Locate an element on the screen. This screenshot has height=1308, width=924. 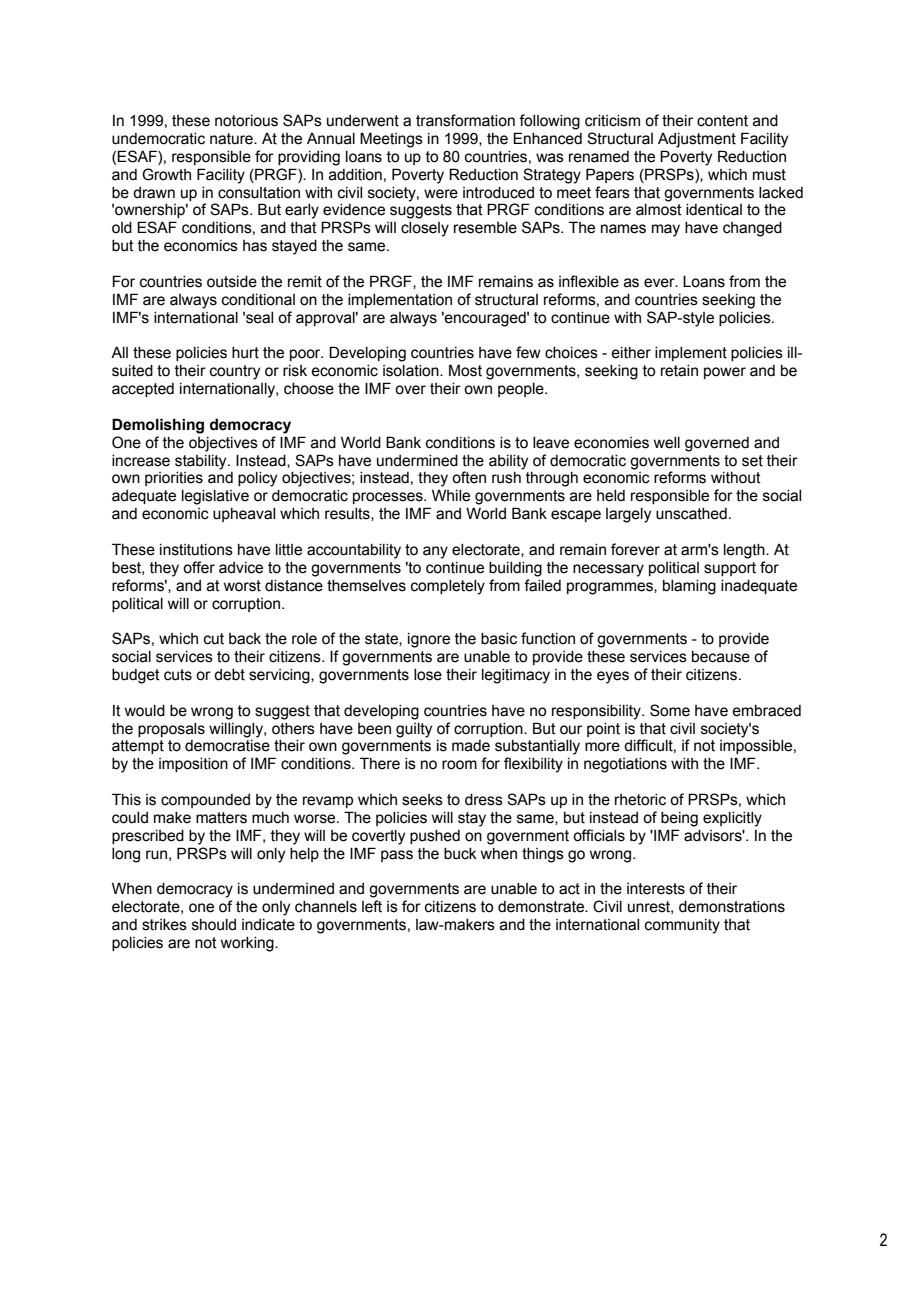
power is located at coordinates (725, 373).
